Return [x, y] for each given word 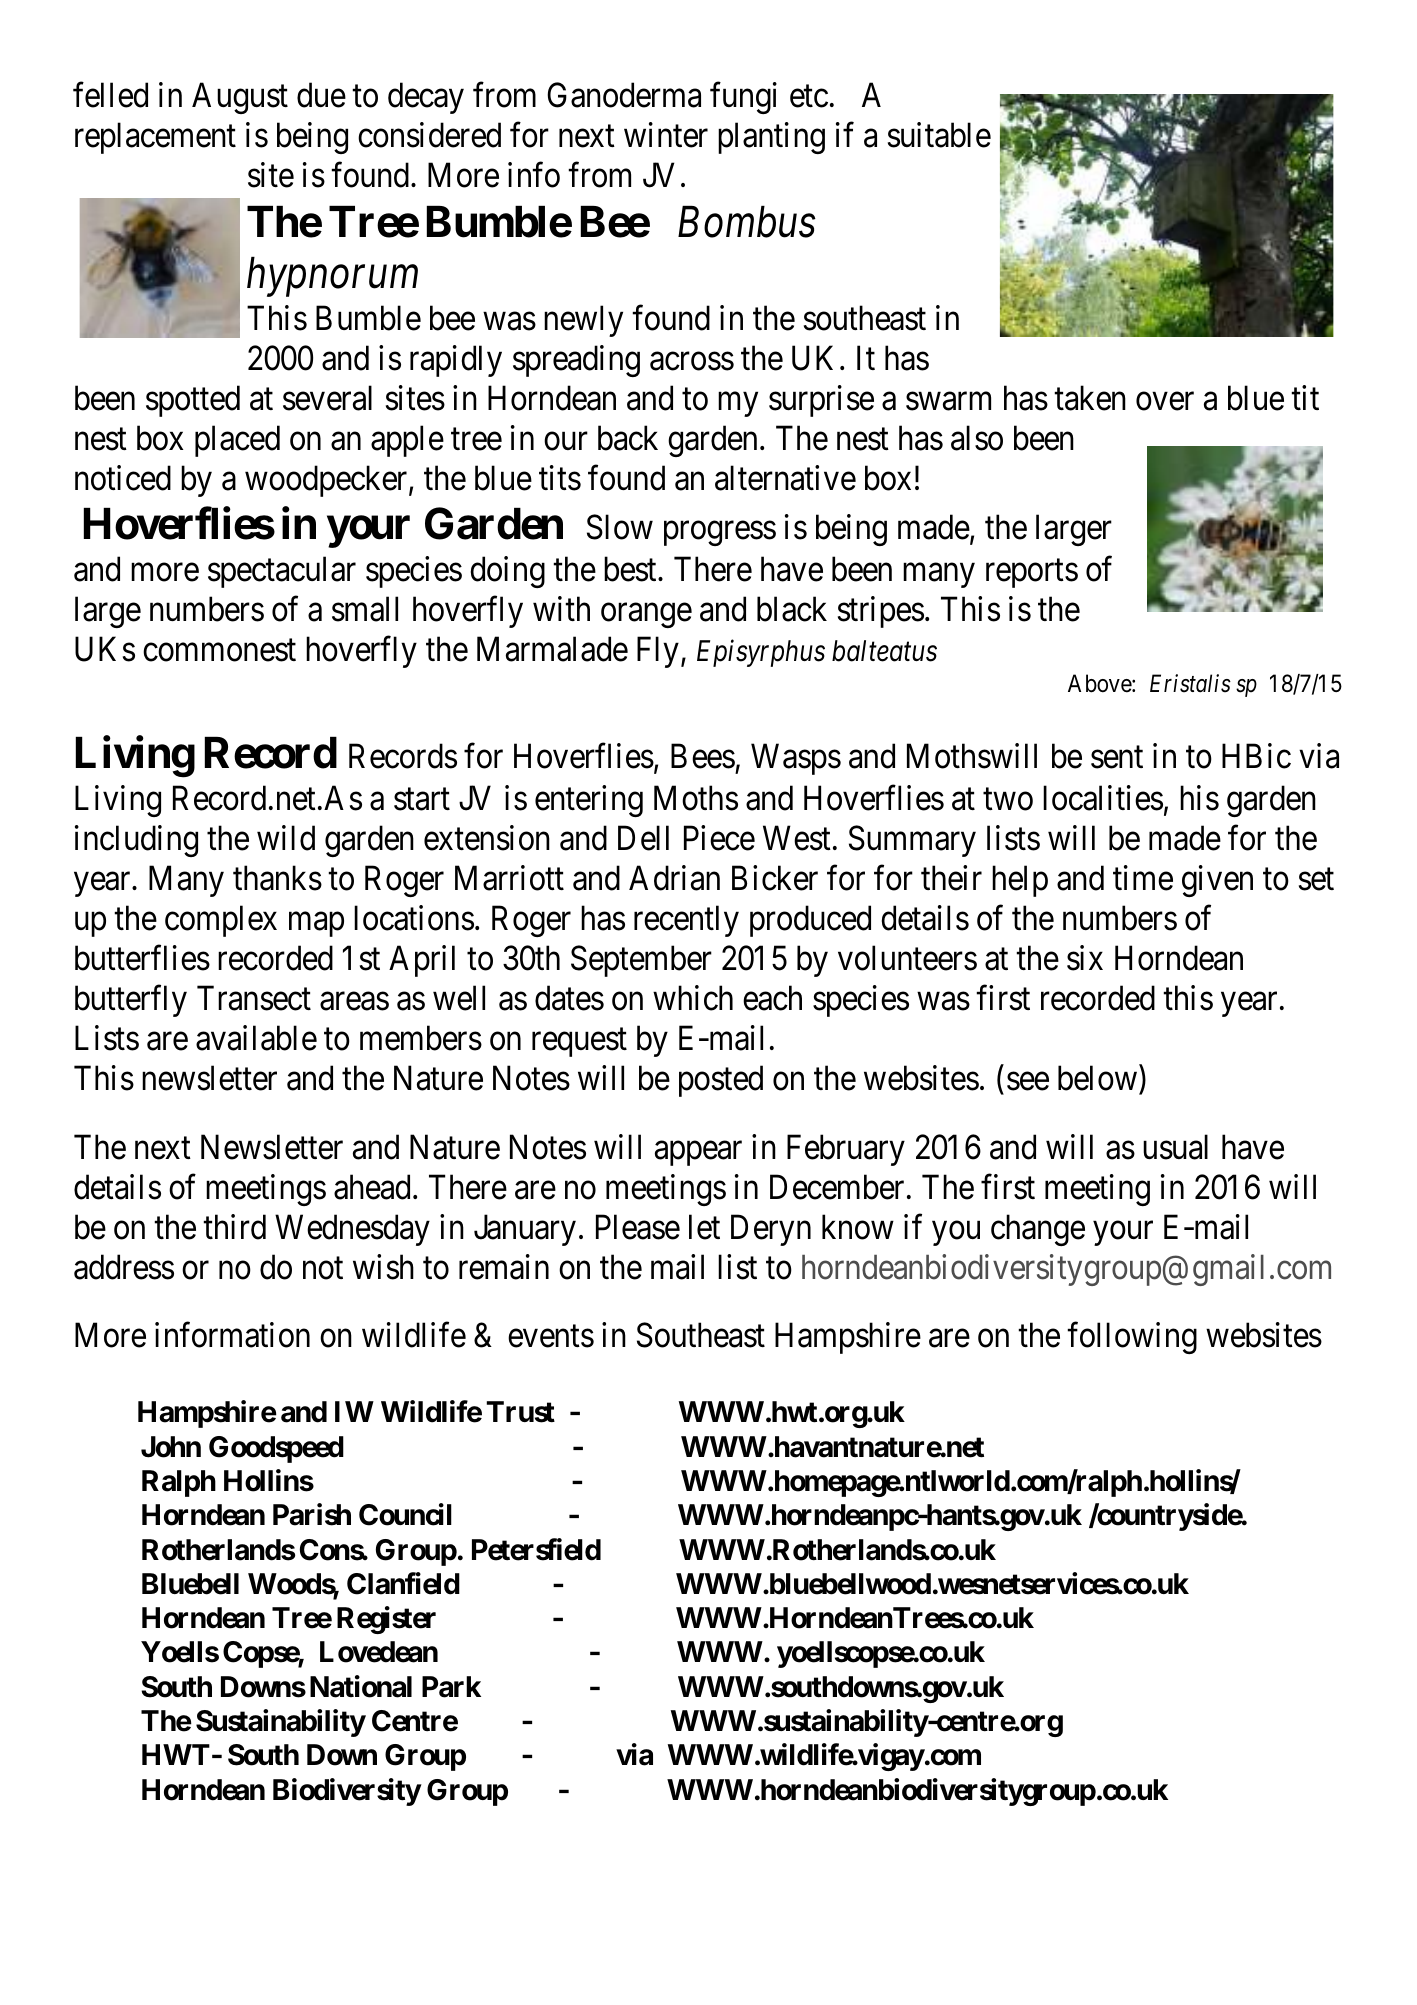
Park [451, 1687]
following [1132, 1338]
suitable [939, 135]
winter [666, 135]
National [361, 1686]
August [240, 98]
